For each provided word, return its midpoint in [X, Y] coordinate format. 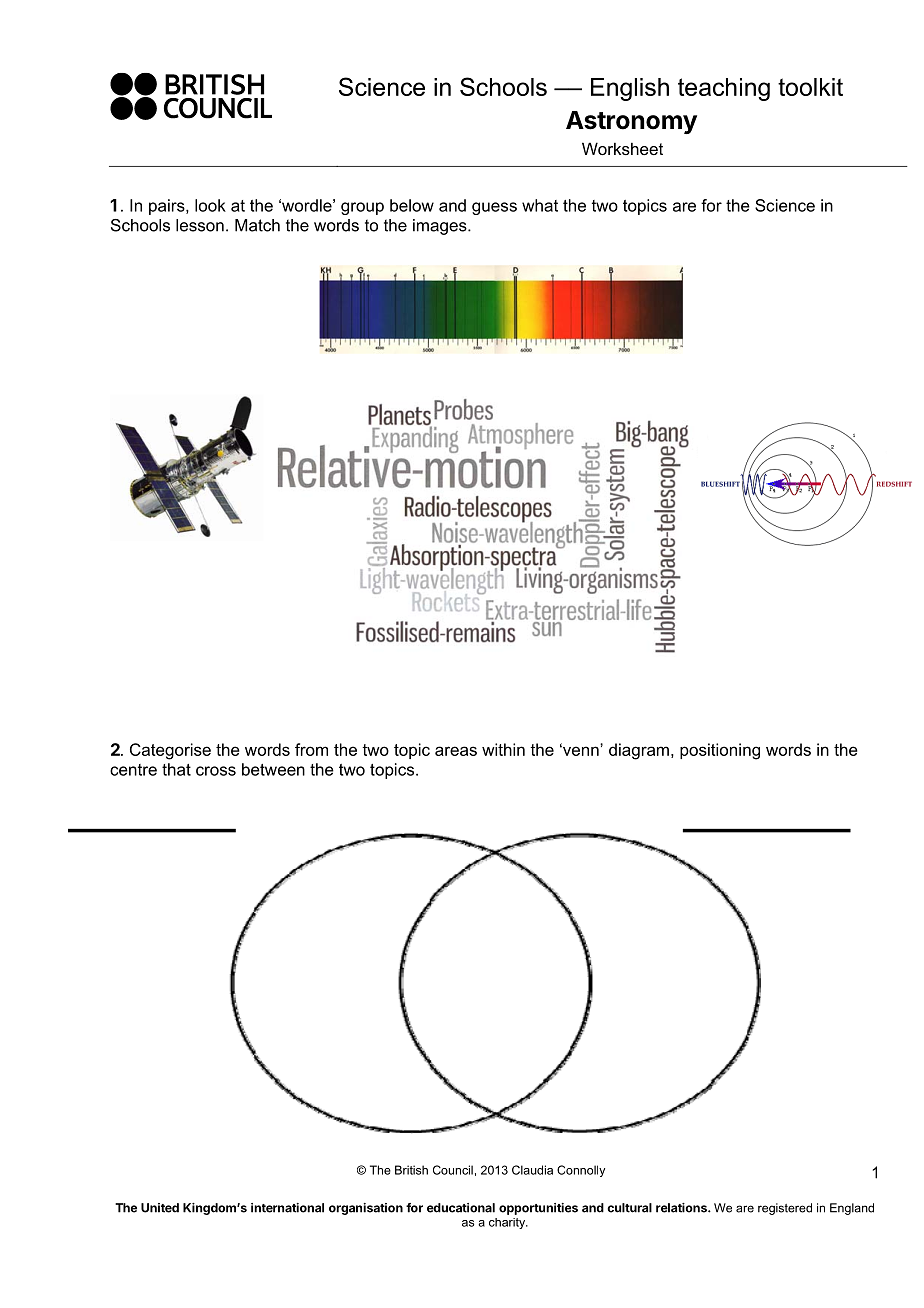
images [441, 227]
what [540, 205]
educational [461, 1208]
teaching [724, 89]
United [160, 1208]
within [503, 749]
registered [785, 1209]
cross [216, 771]
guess [494, 208]
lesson [200, 225]
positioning [720, 751]
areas [456, 751]
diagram [639, 751]
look [210, 205]
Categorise [170, 751]
